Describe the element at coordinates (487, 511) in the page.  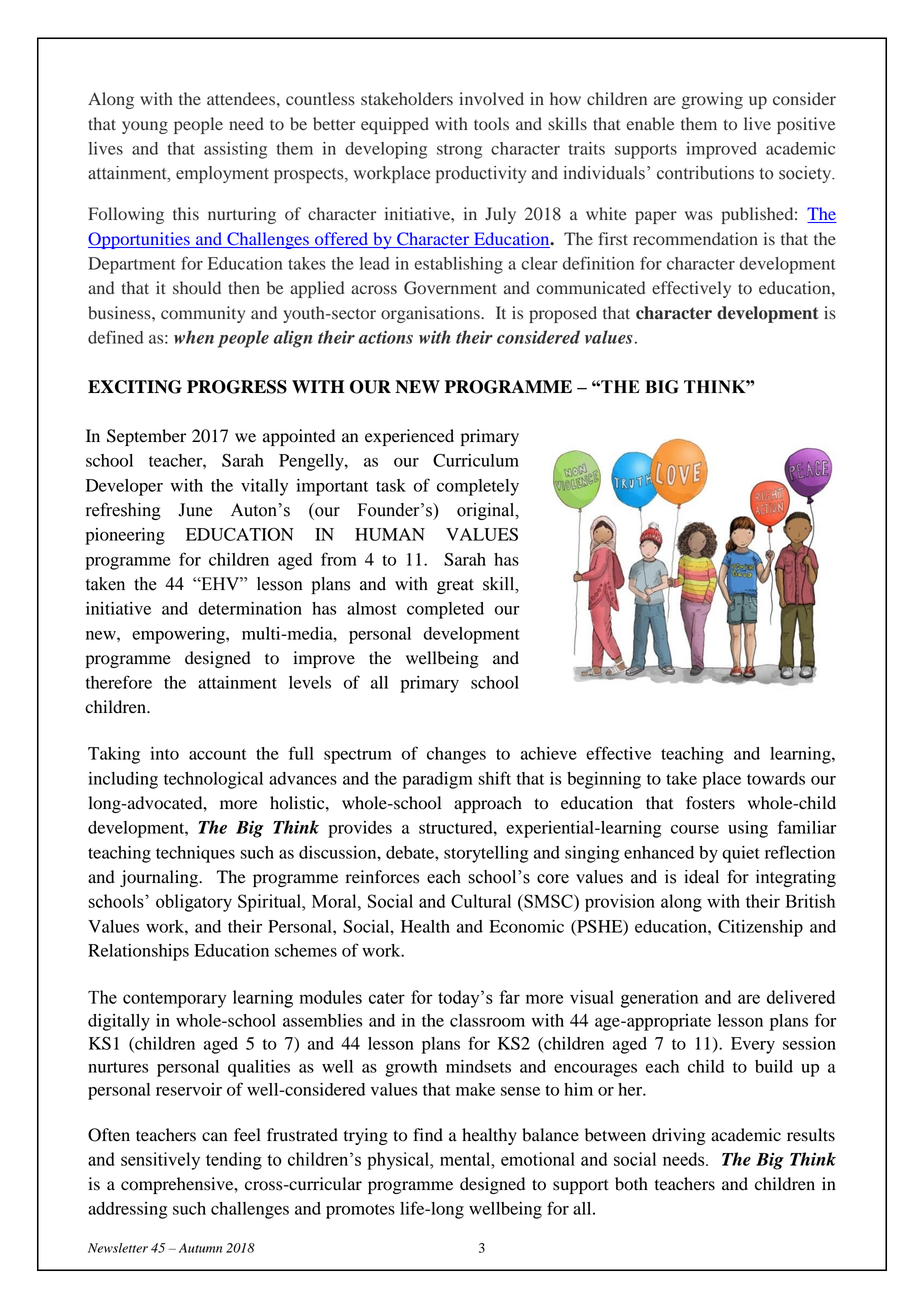
I see `original` at that location.
